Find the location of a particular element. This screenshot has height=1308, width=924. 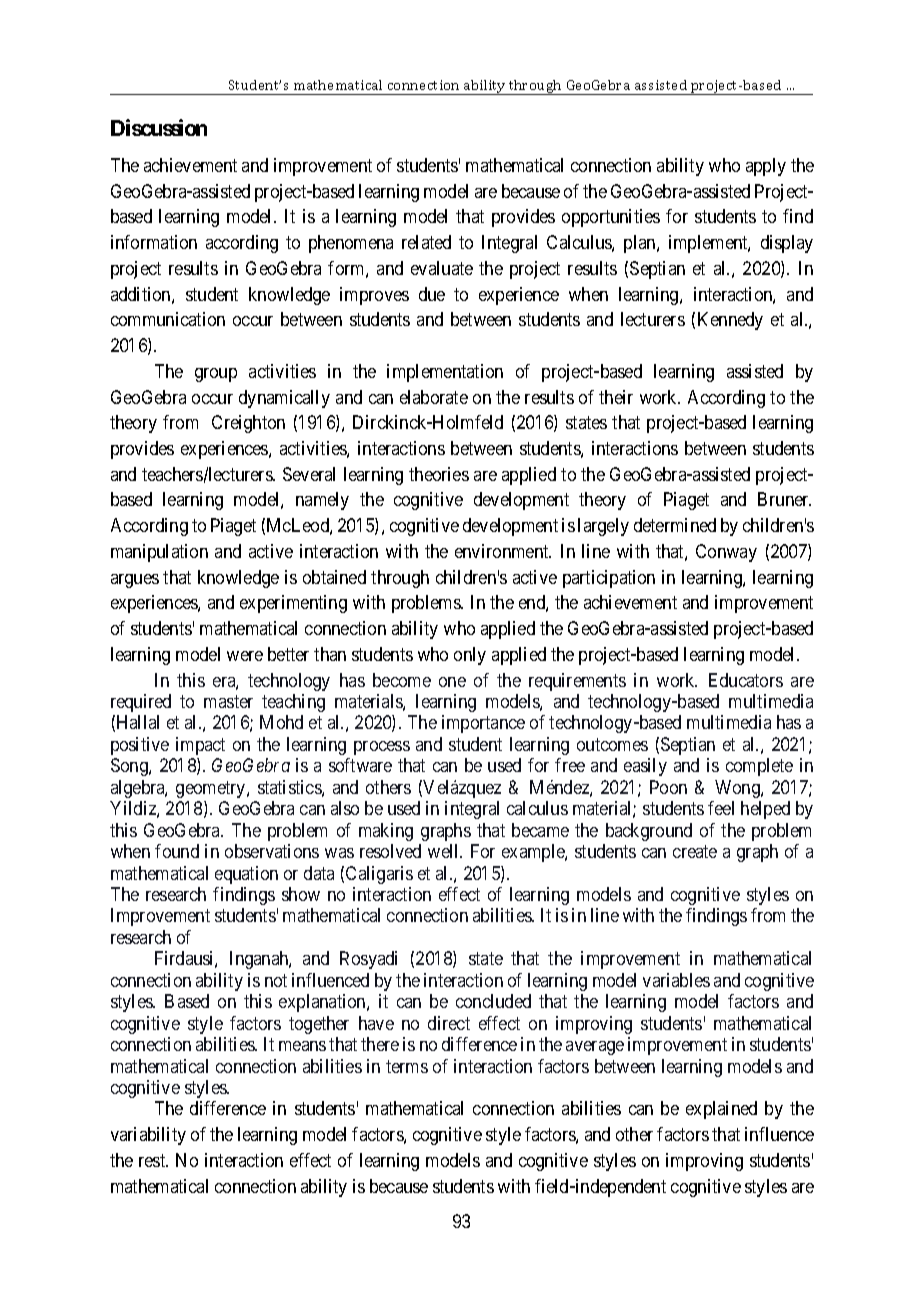

manipulation is located at coordinates (159, 553).
